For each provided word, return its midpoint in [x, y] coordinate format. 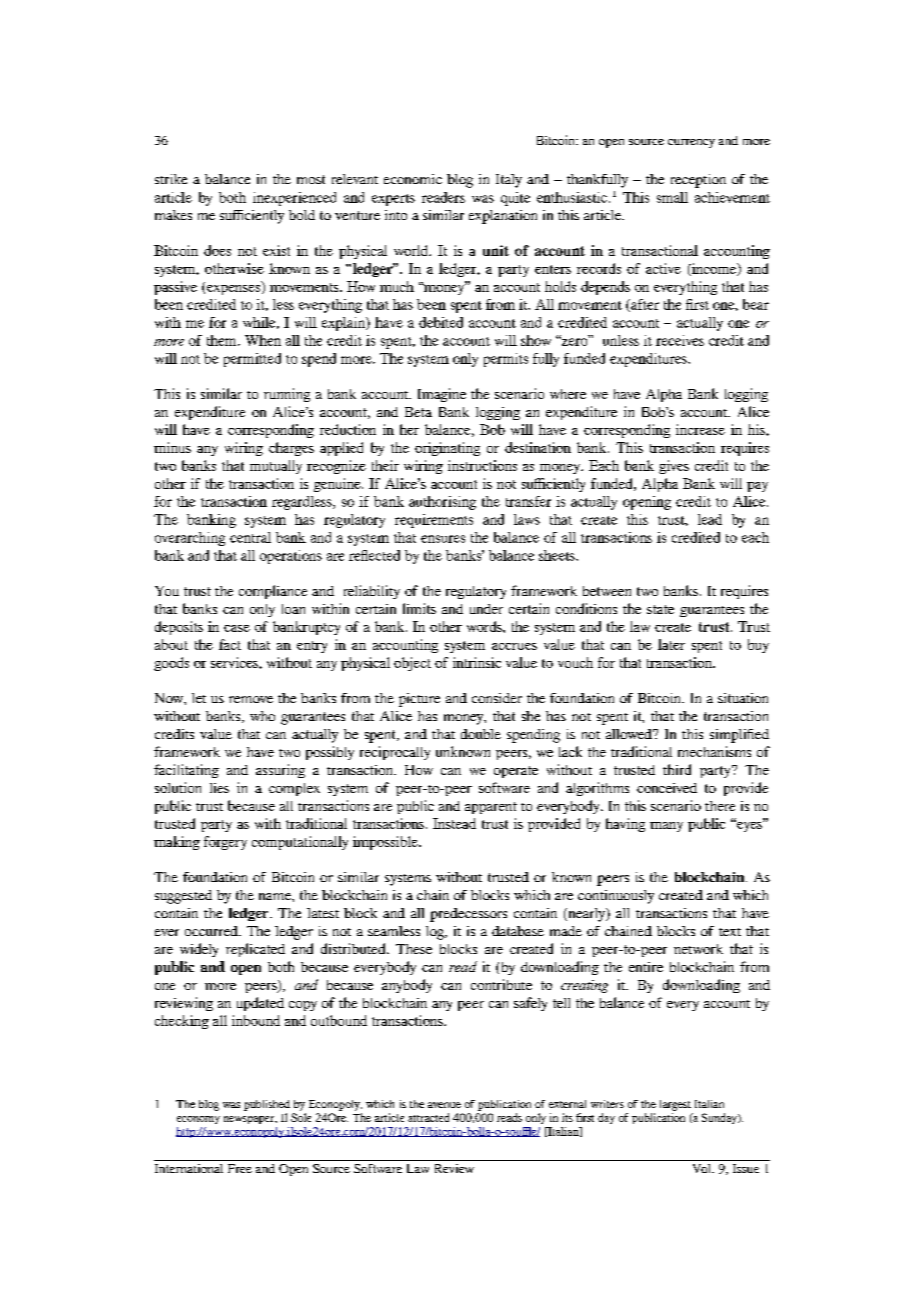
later [671, 644]
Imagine [442, 395]
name [276, 896]
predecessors [468, 915]
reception [698, 181]
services [235, 662]
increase [700, 429]
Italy [509, 181]
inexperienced [294, 199]
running [287, 395]
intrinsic [477, 662]
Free [240, 1168]
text [730, 932]
